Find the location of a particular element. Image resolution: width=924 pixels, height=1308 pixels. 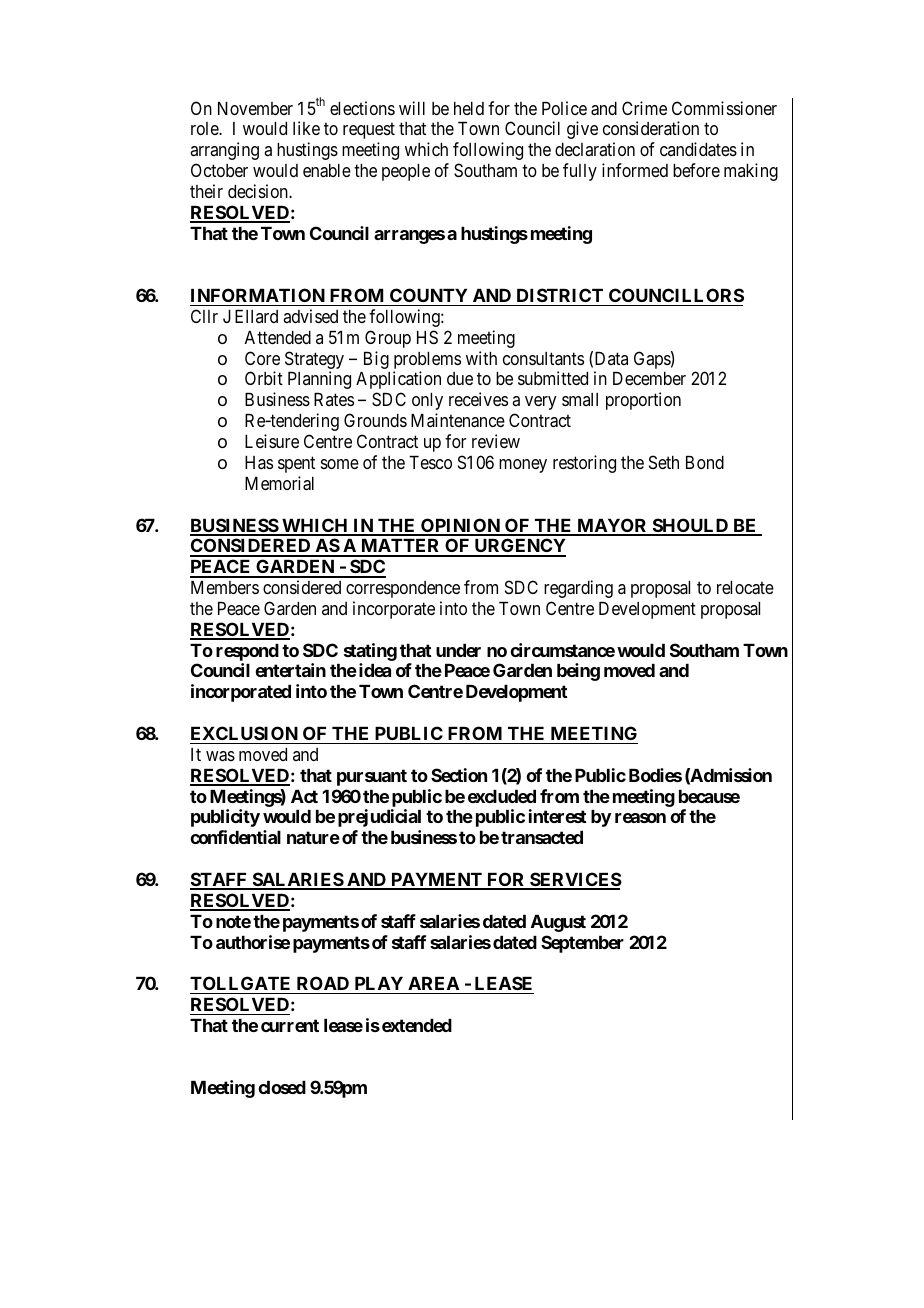

November is located at coordinates (255, 108).
